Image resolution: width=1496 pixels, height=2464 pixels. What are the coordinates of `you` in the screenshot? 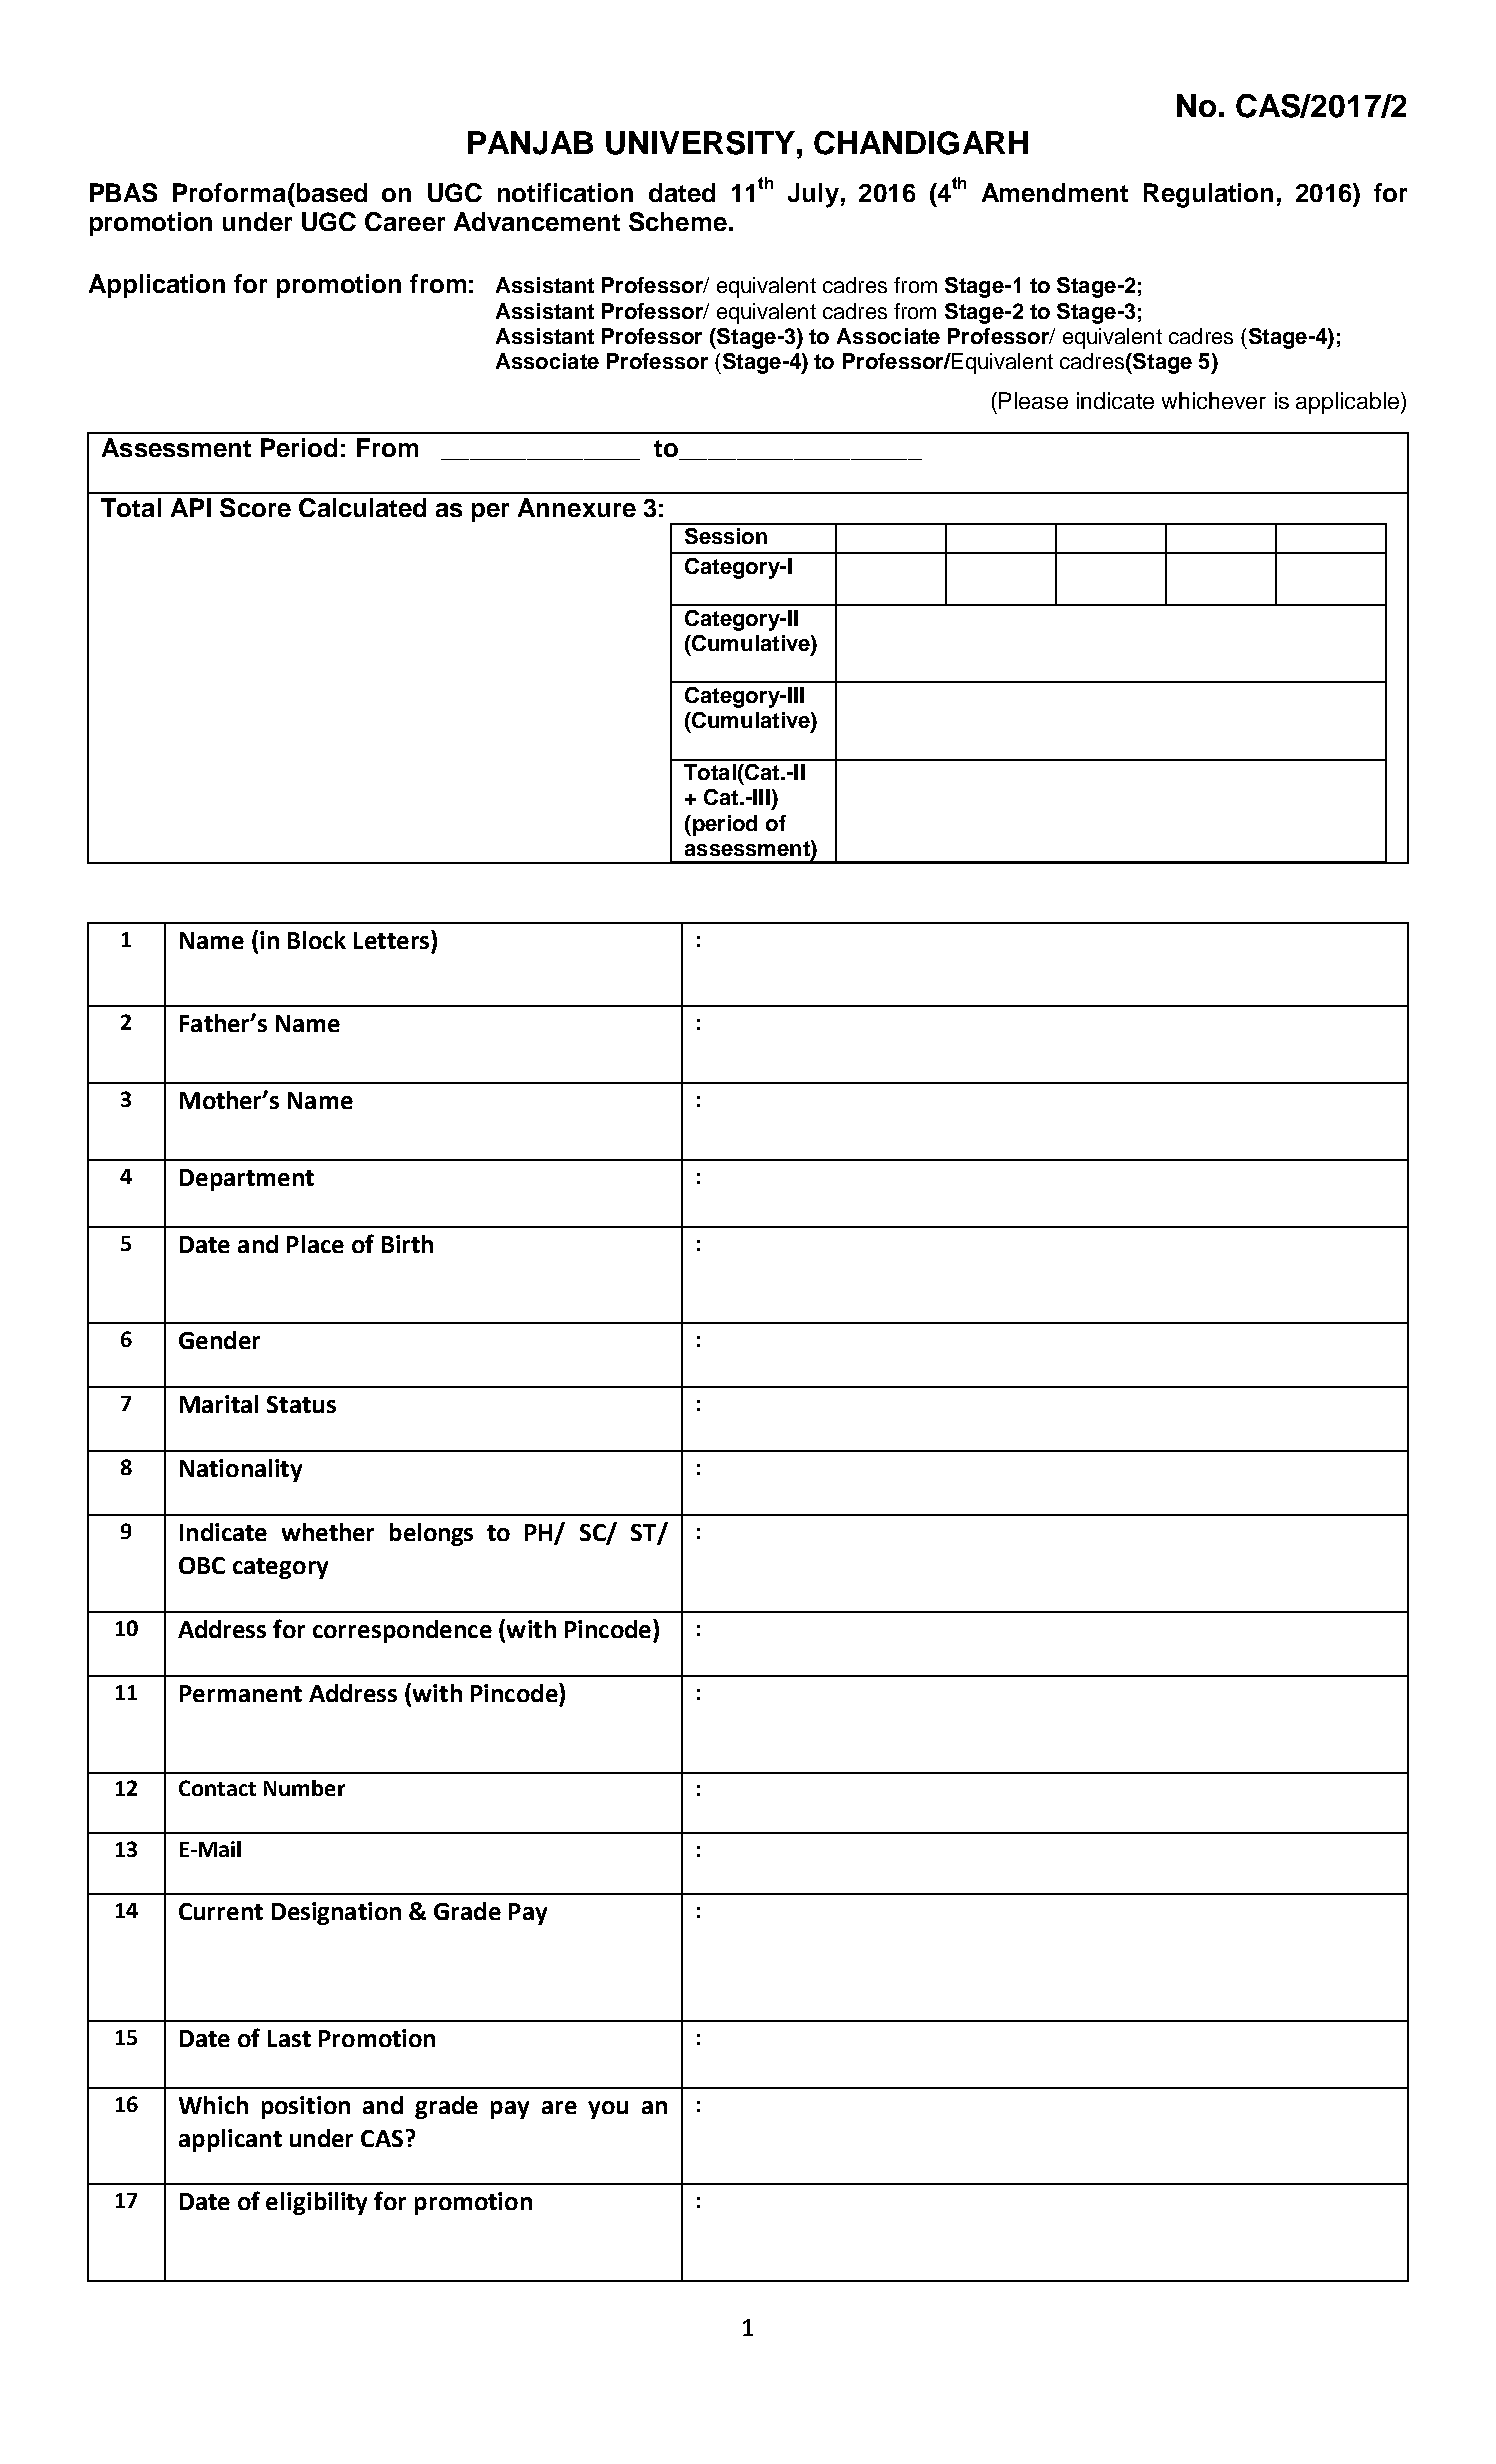 It's located at (608, 2110).
